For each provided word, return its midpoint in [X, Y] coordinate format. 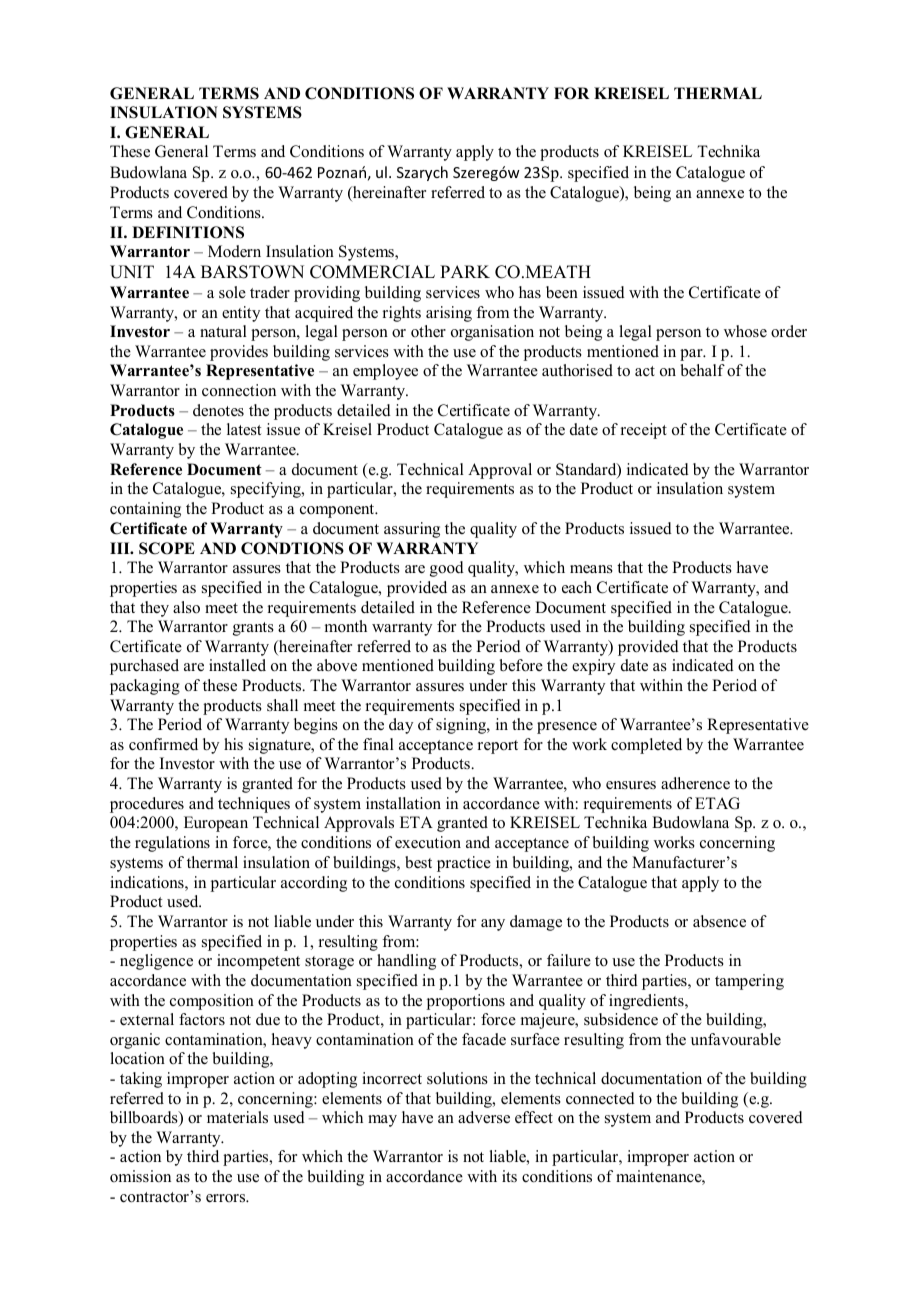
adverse [484, 1117]
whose [745, 331]
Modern [234, 251]
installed [237, 665]
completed [646, 746]
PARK [465, 271]
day [401, 726]
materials [237, 1117]
